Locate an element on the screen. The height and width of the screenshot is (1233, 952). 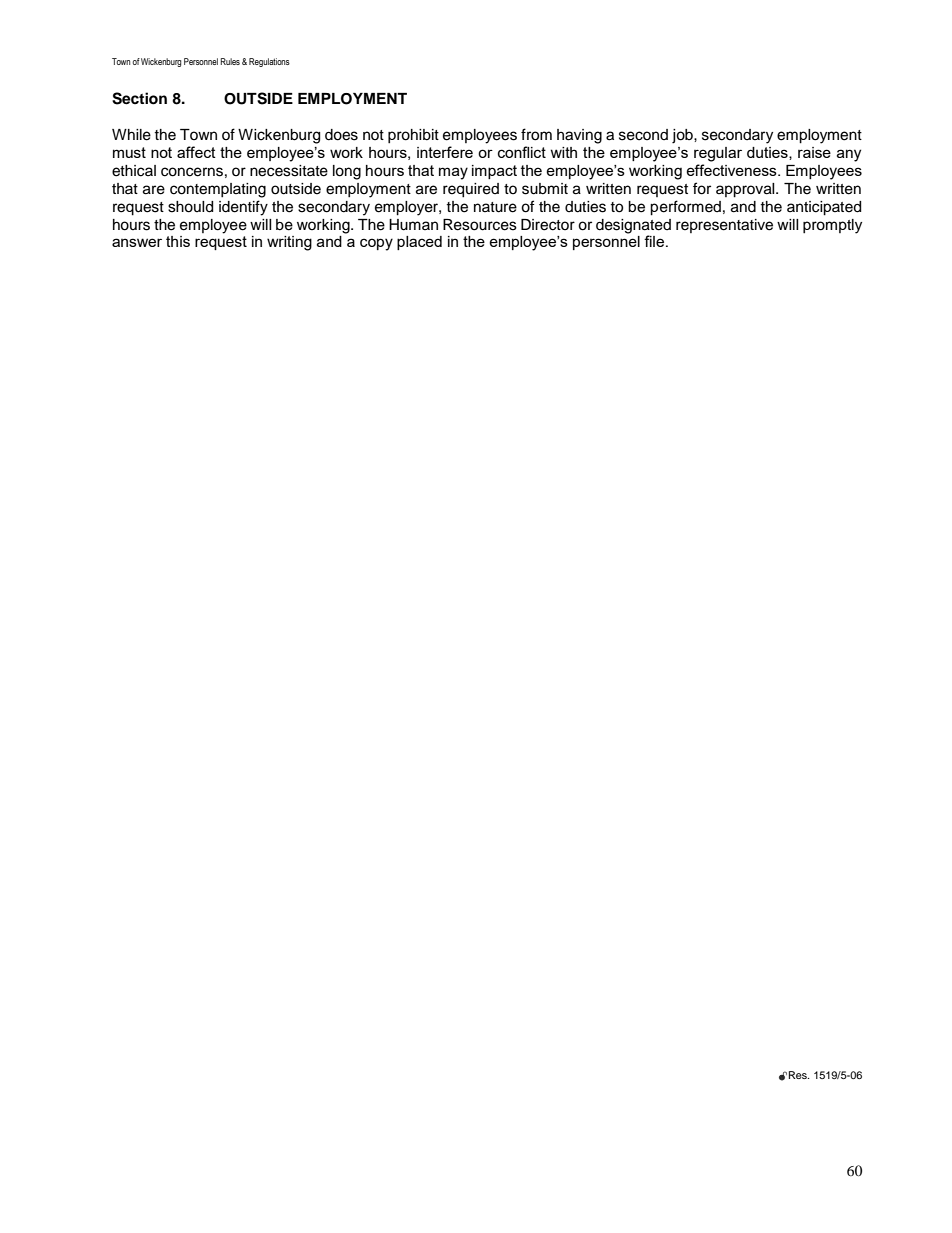
While is located at coordinates (131, 135).
